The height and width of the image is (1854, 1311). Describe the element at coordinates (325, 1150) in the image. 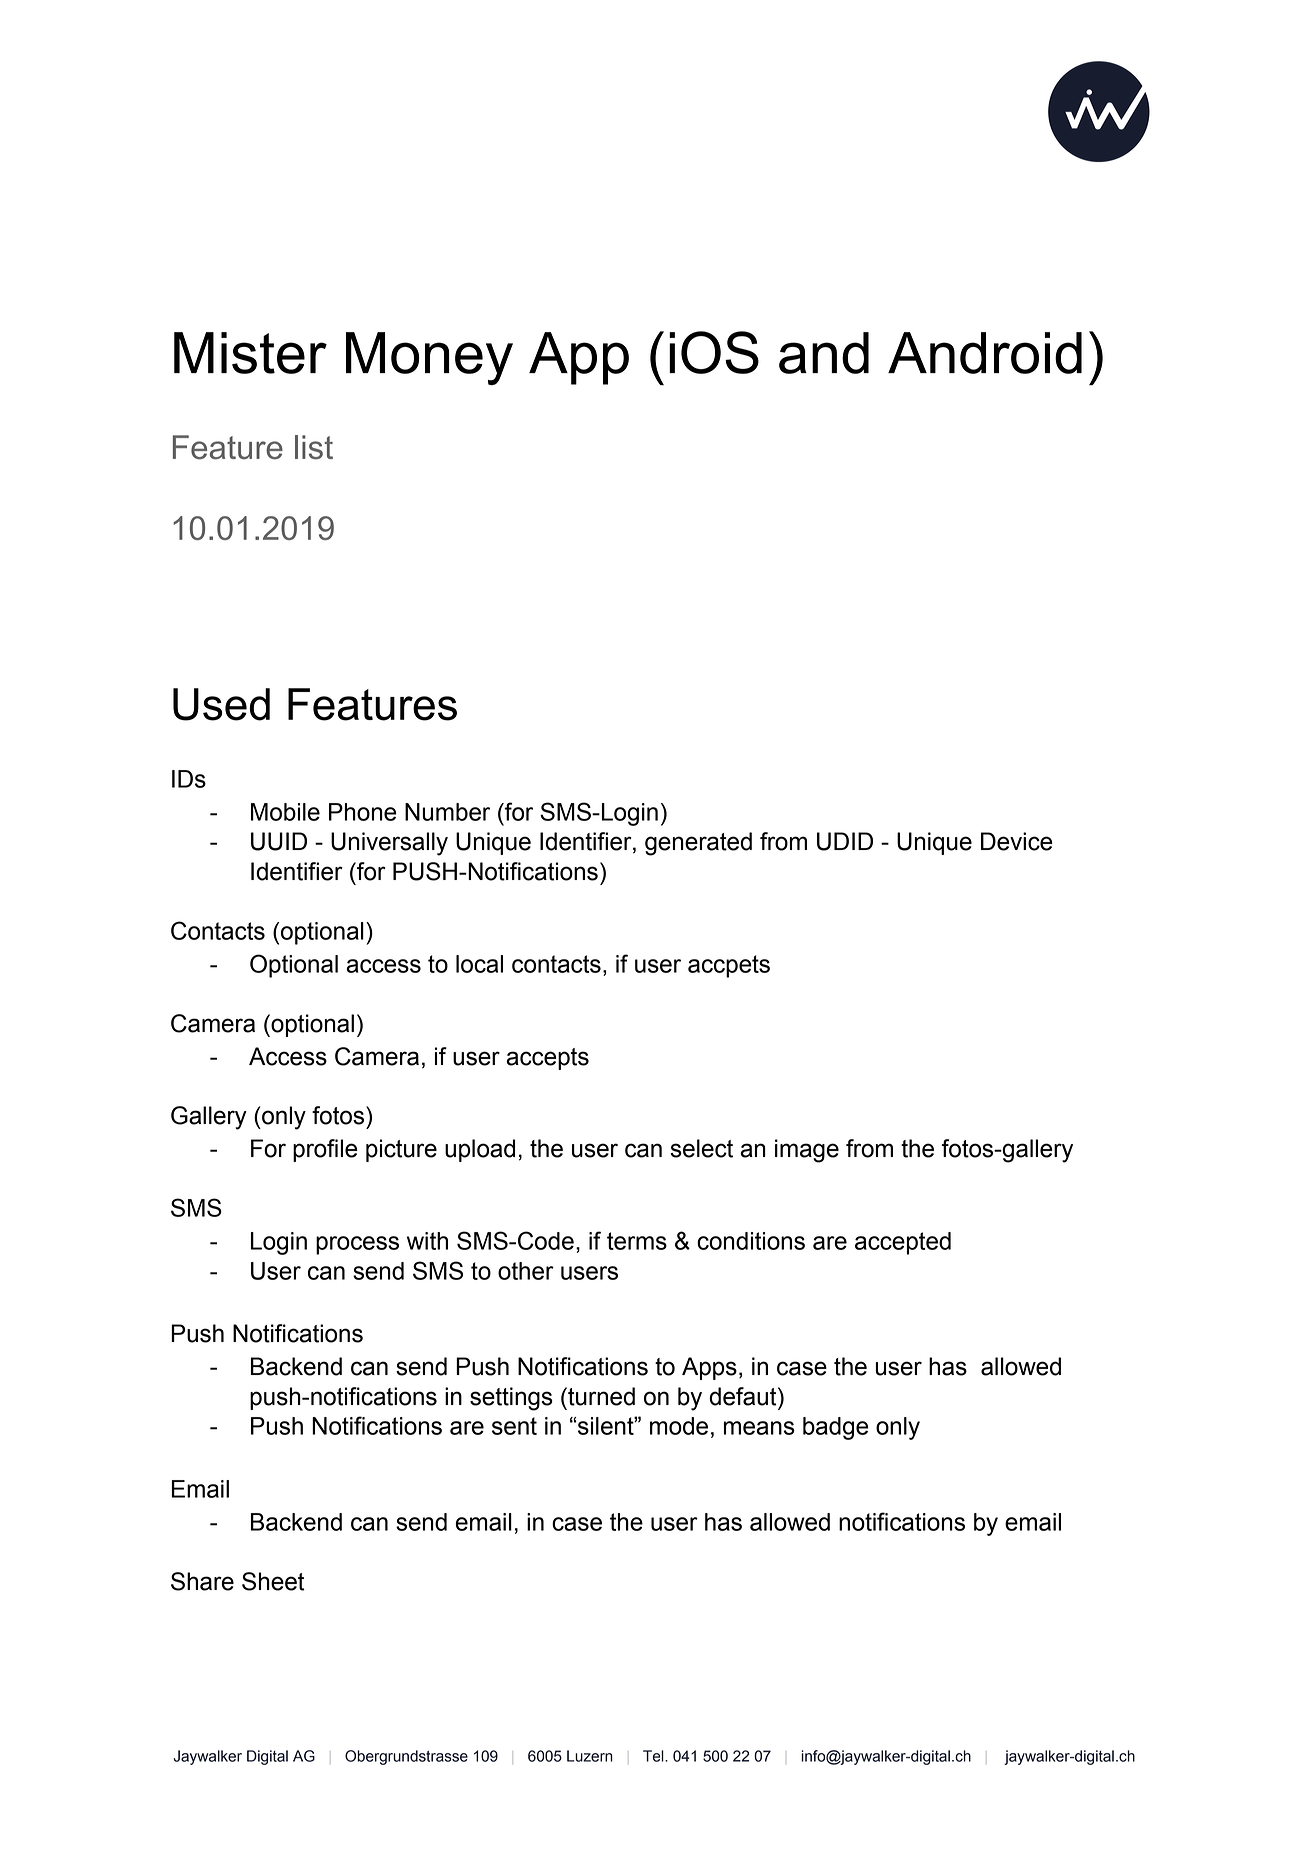

I see `profile` at that location.
